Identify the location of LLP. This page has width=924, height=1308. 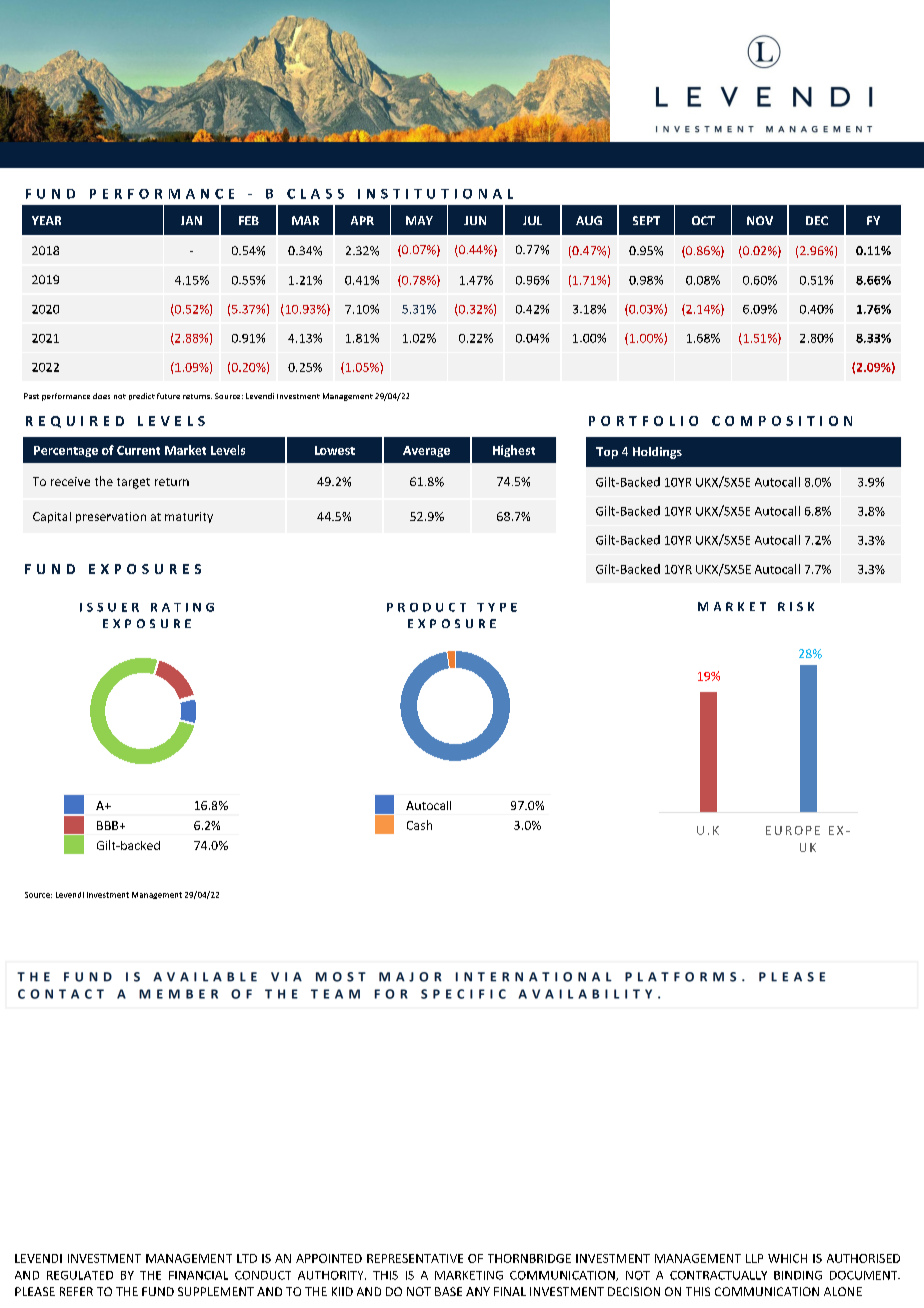
(754, 1258).
